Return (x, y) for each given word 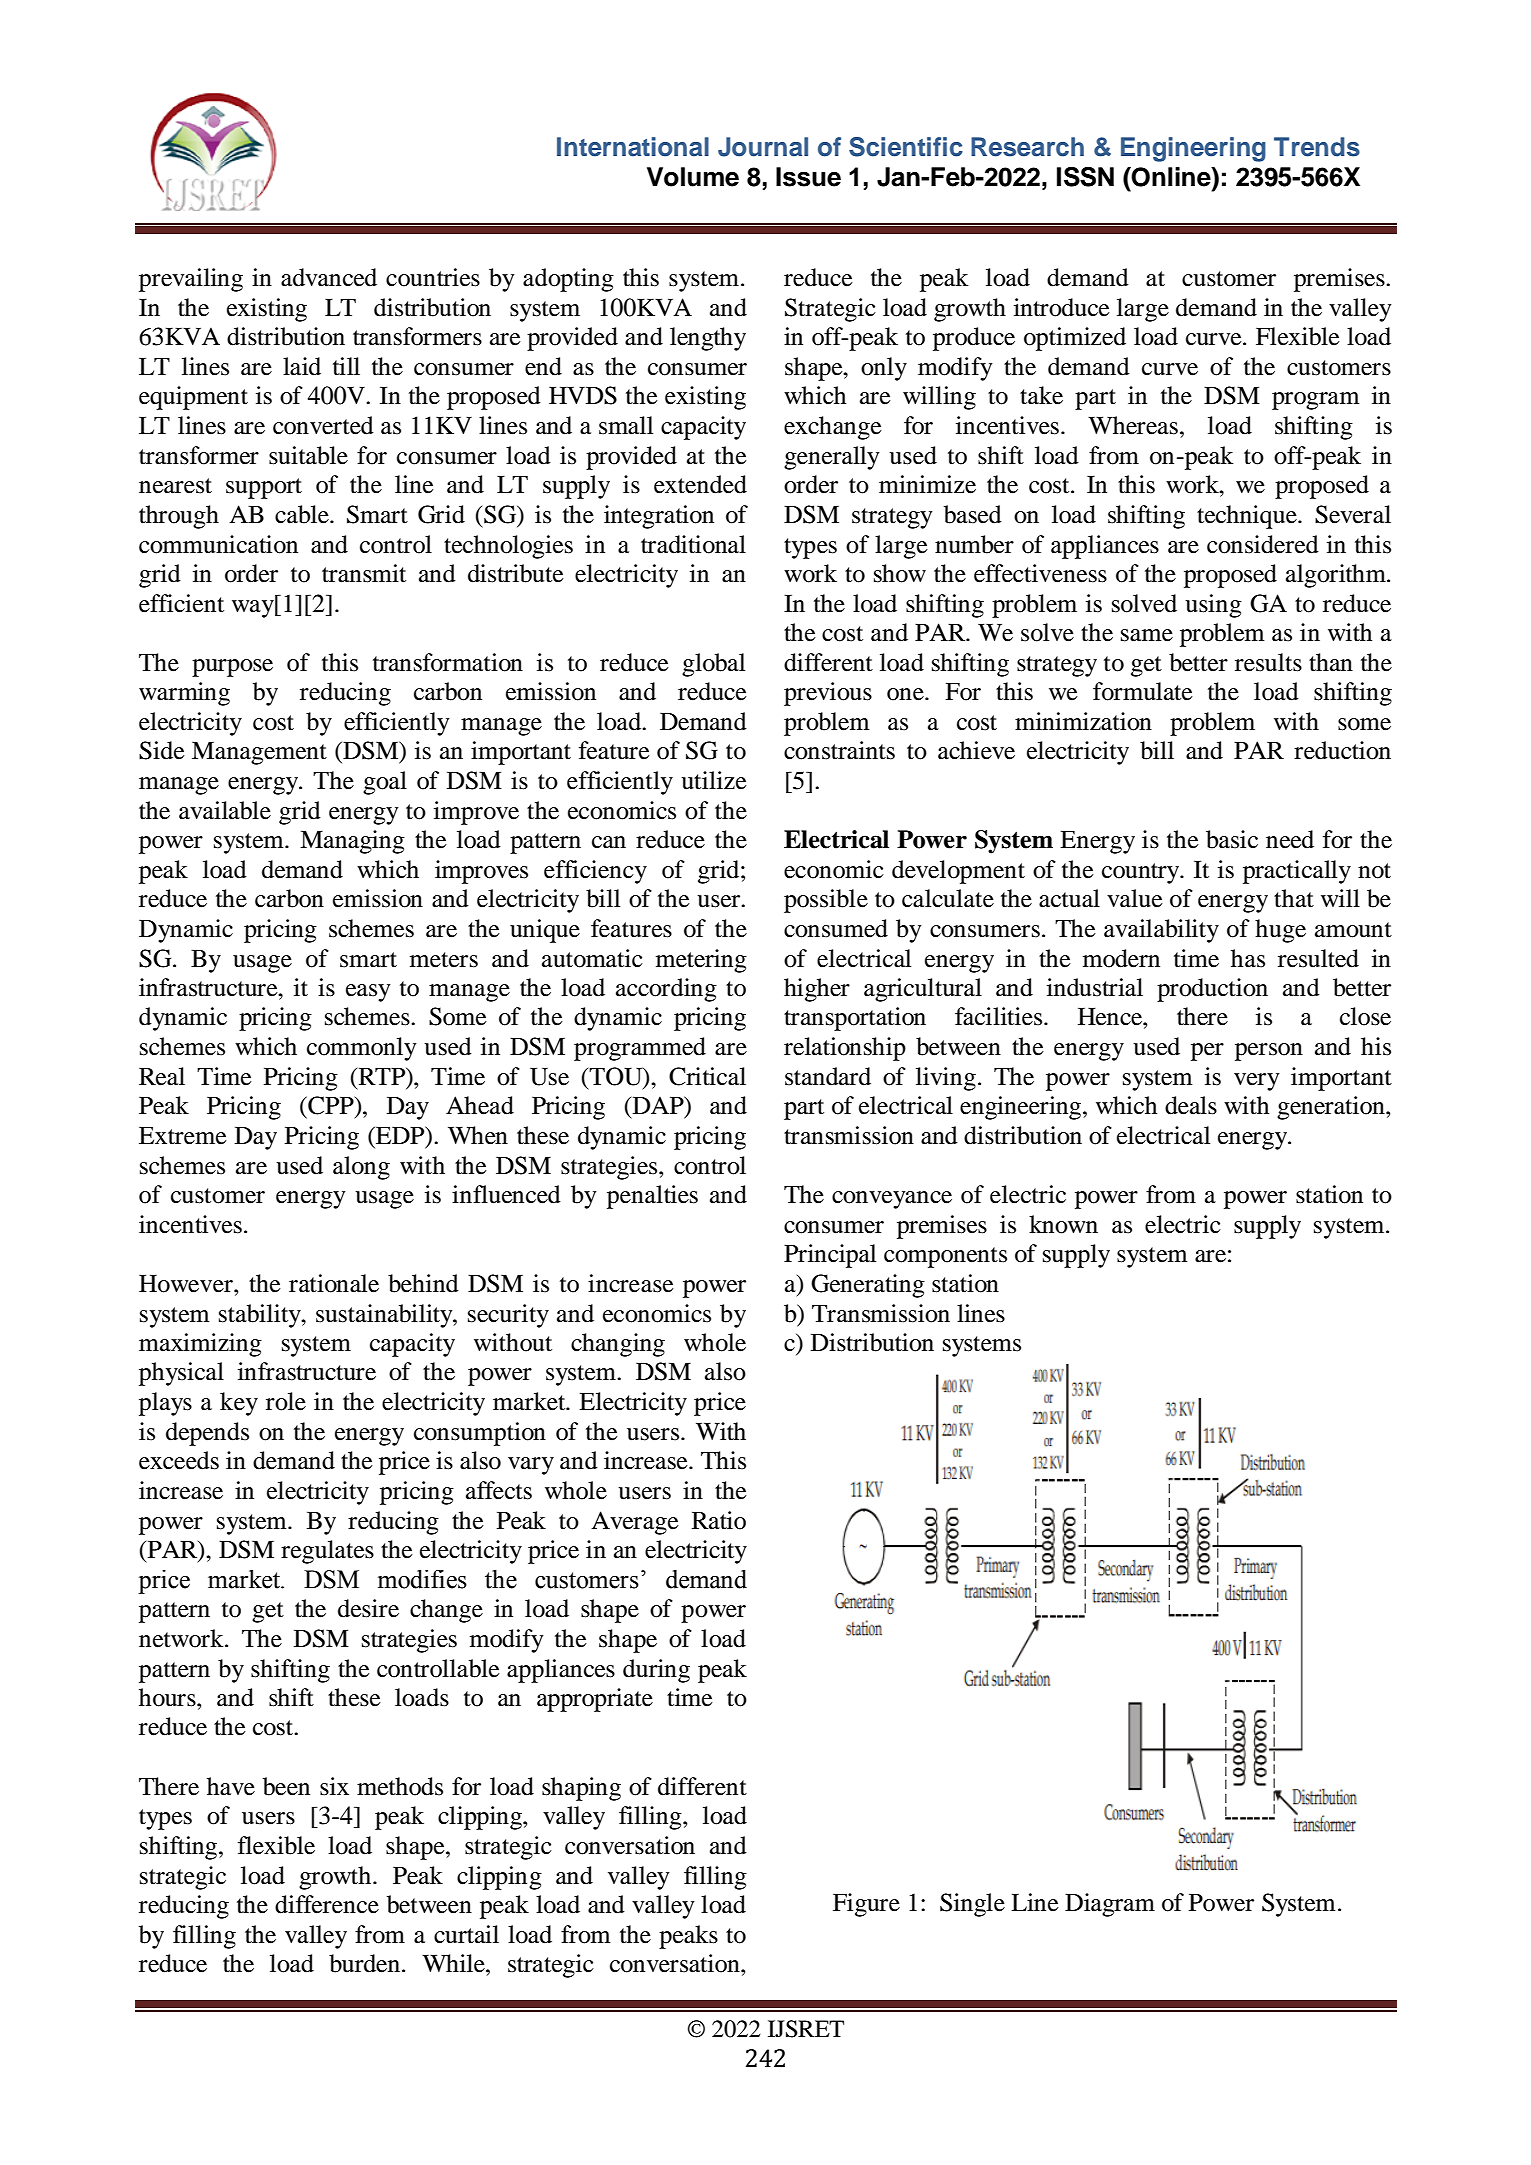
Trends (1317, 147)
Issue (808, 177)
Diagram (1110, 1905)
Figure (866, 1905)
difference (327, 1904)
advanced (329, 277)
